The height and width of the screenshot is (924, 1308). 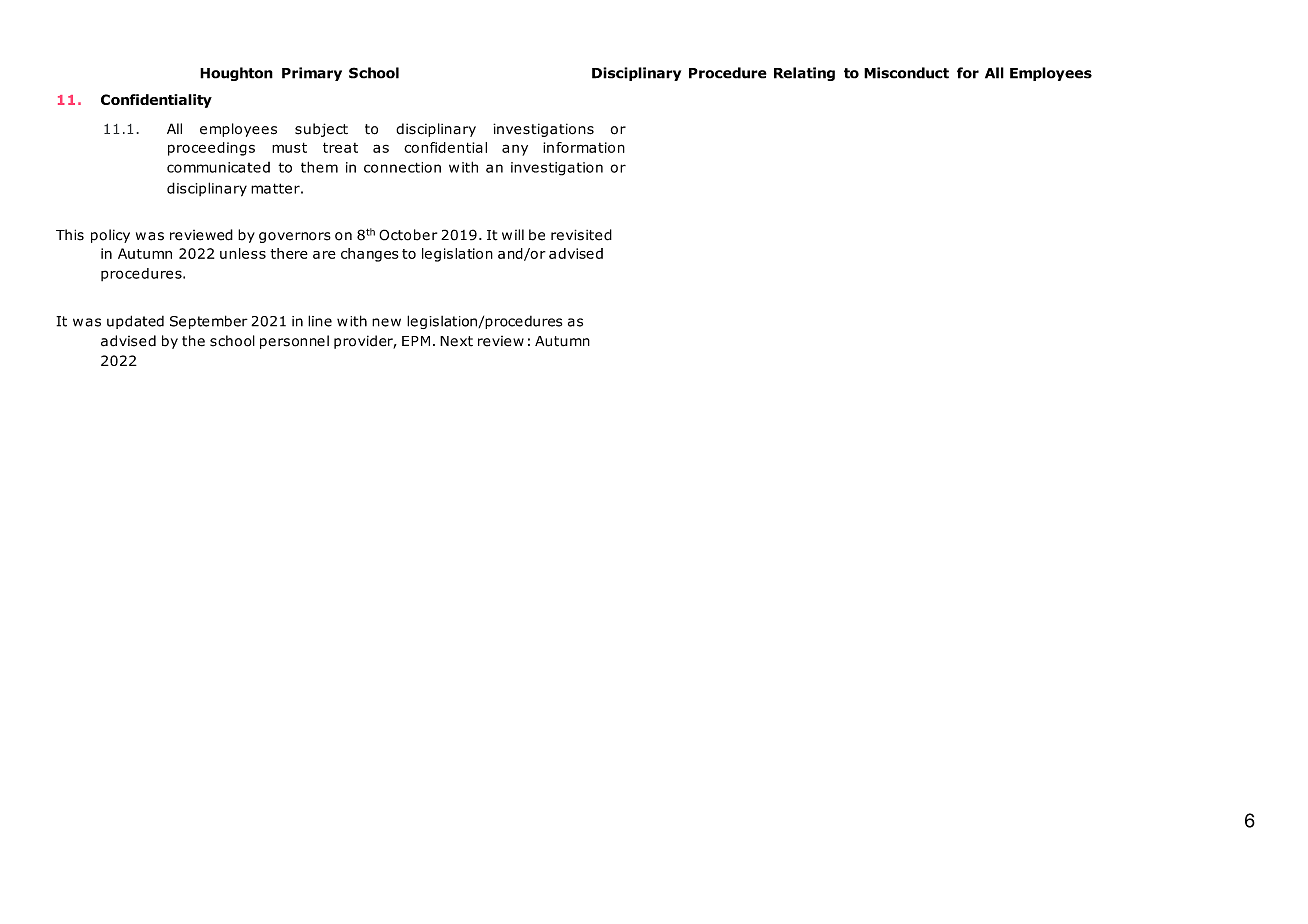 What do you see at coordinates (243, 253) in the screenshot?
I see `unless` at bounding box center [243, 253].
